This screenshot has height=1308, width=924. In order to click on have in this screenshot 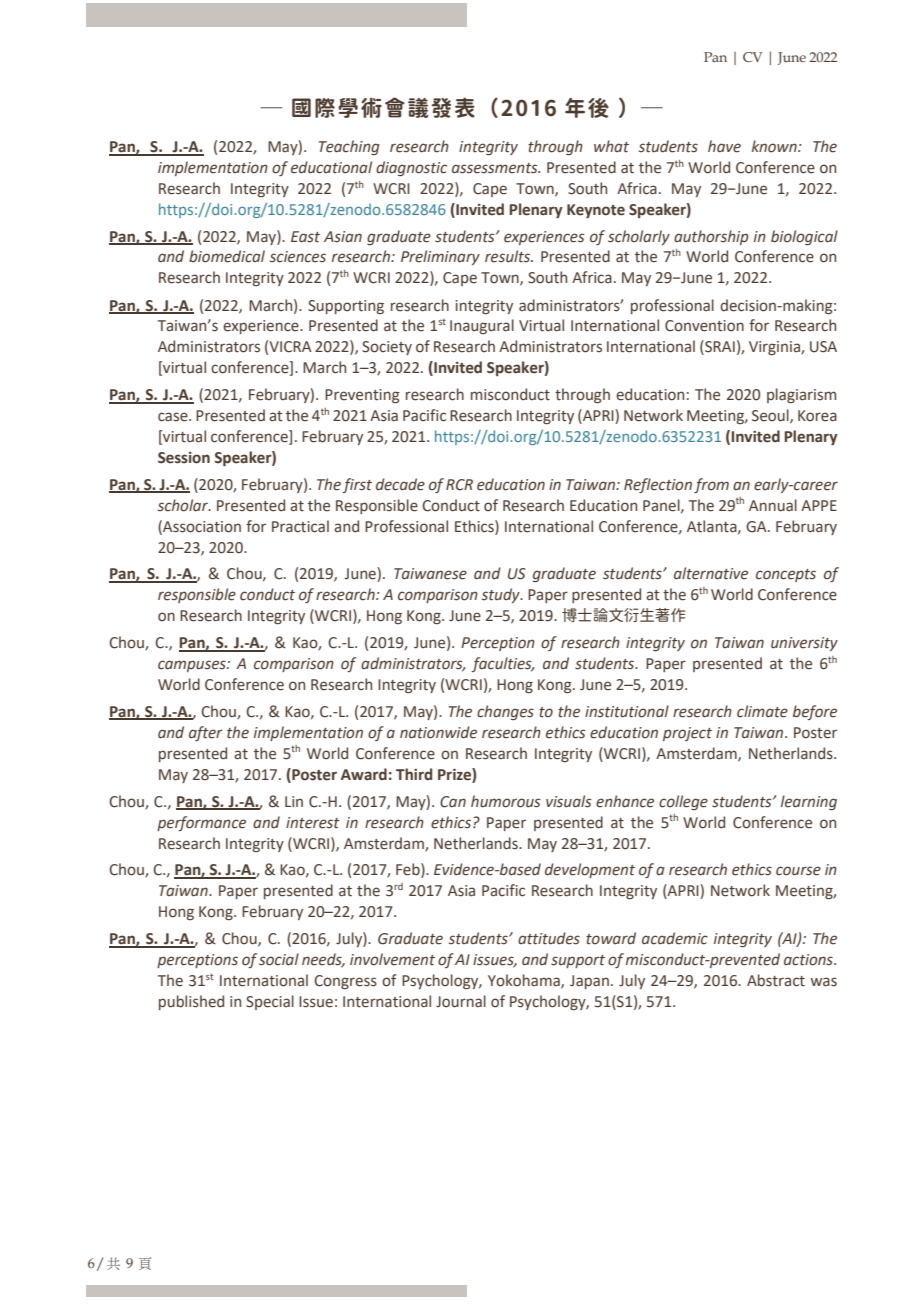, I will do `click(724, 146)`.
